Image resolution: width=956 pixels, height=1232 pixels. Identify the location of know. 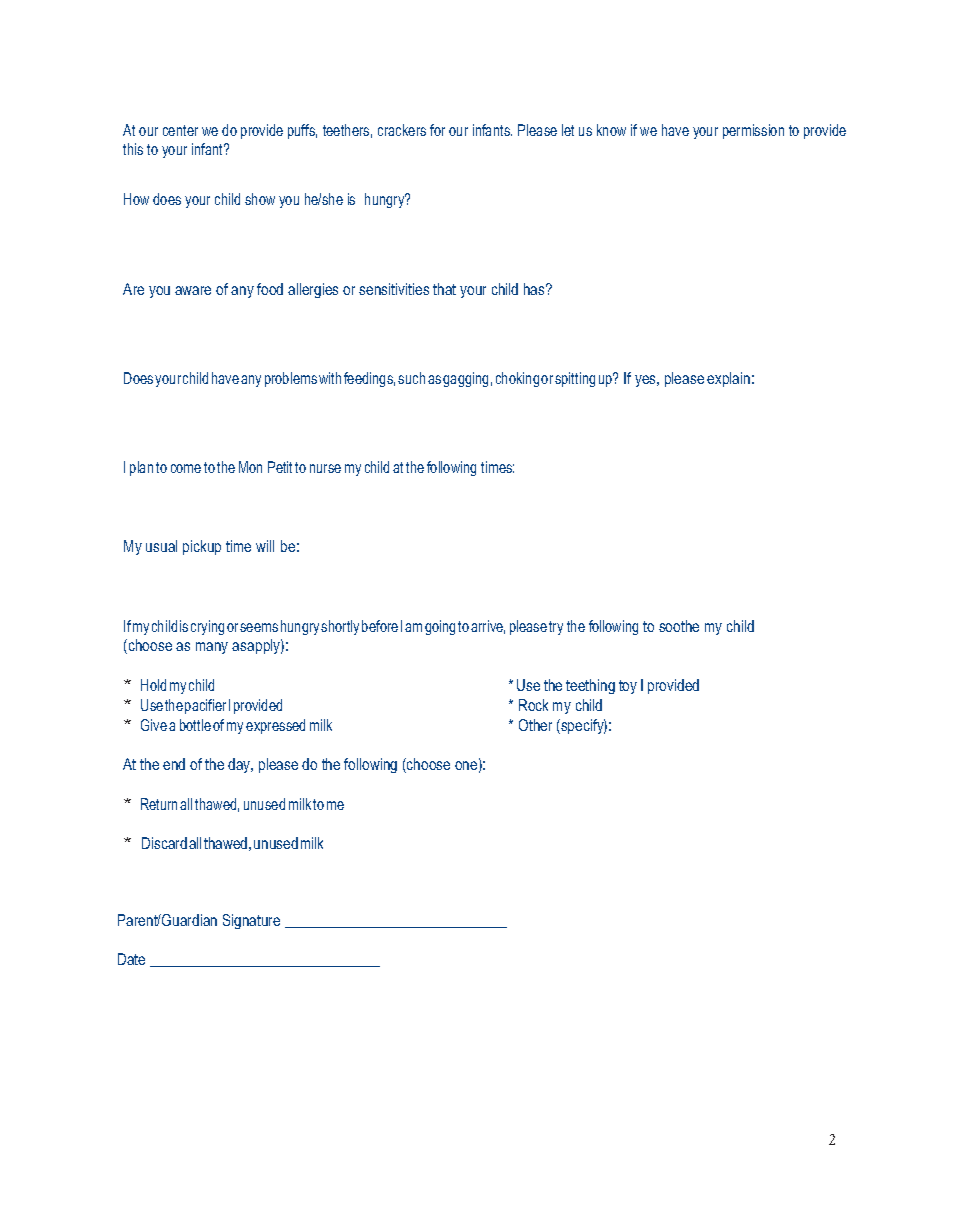
(611, 130).
